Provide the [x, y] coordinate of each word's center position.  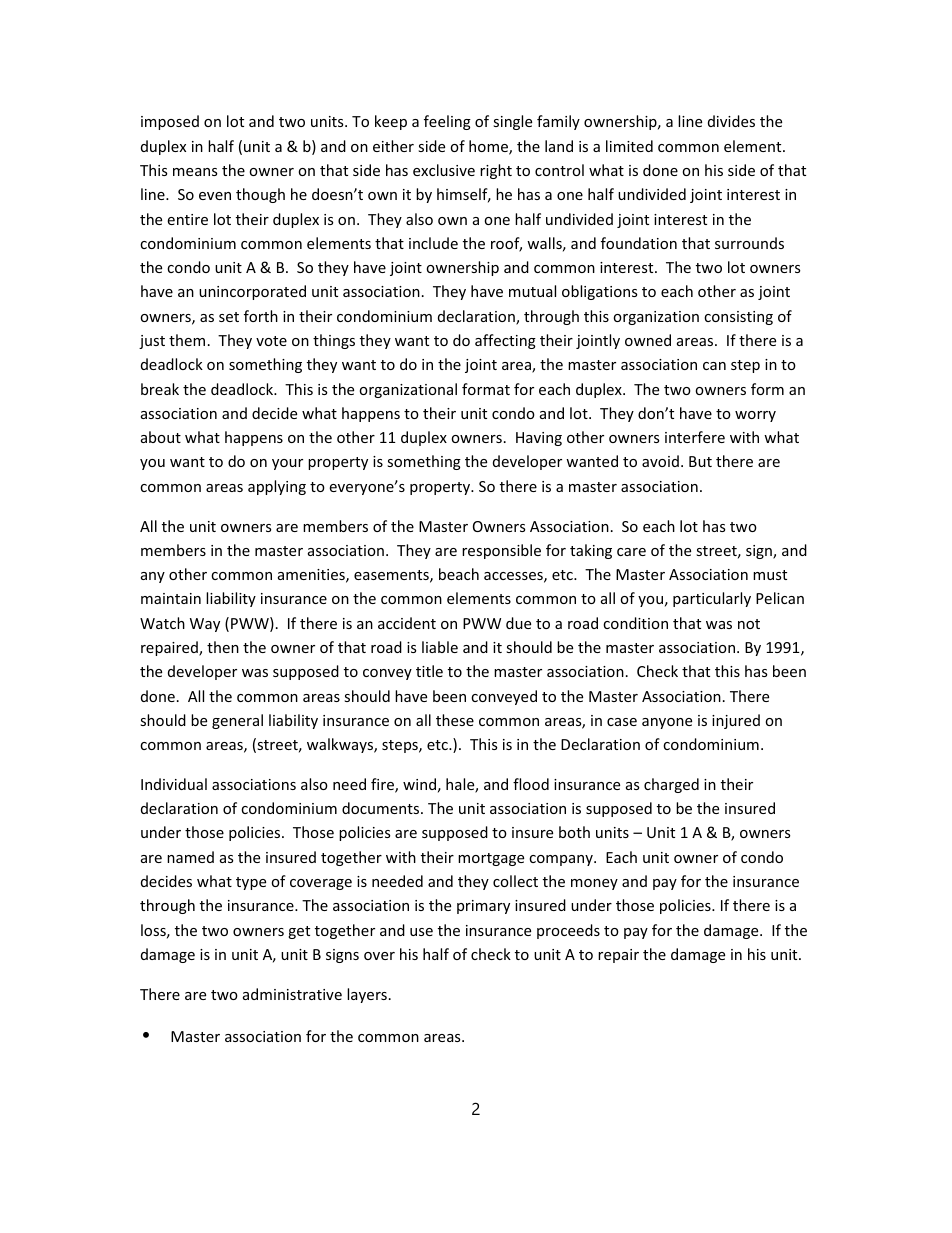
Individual [174, 784]
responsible [501, 551]
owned [648, 340]
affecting [505, 341]
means [195, 172]
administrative [292, 994]
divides [731, 121]
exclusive [444, 170]
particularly [712, 599]
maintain [171, 598]
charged [671, 785]
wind [419, 784]
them [187, 340]
